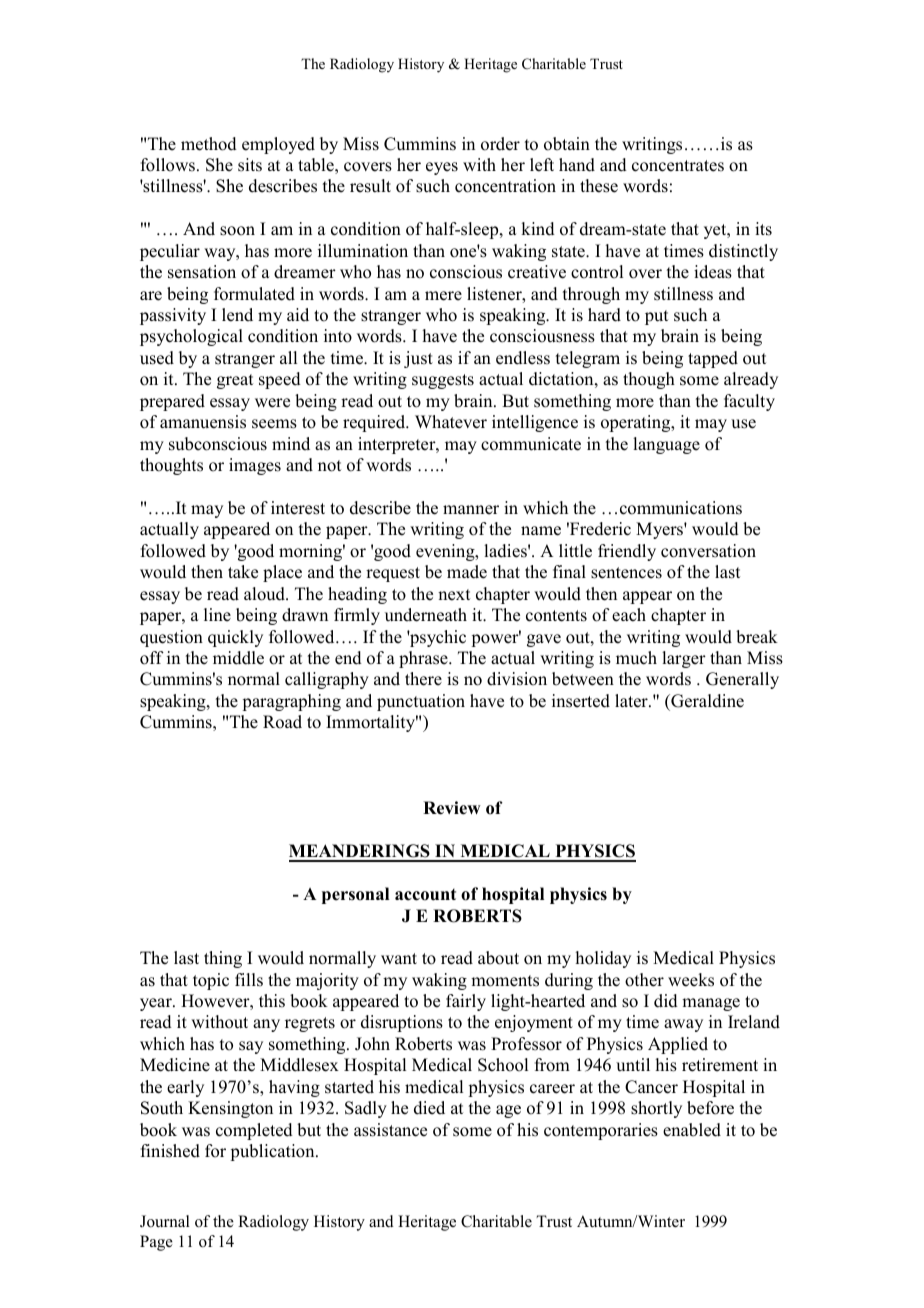  What do you see at coordinates (235, 638) in the screenshot?
I see `quickly` at bounding box center [235, 638].
